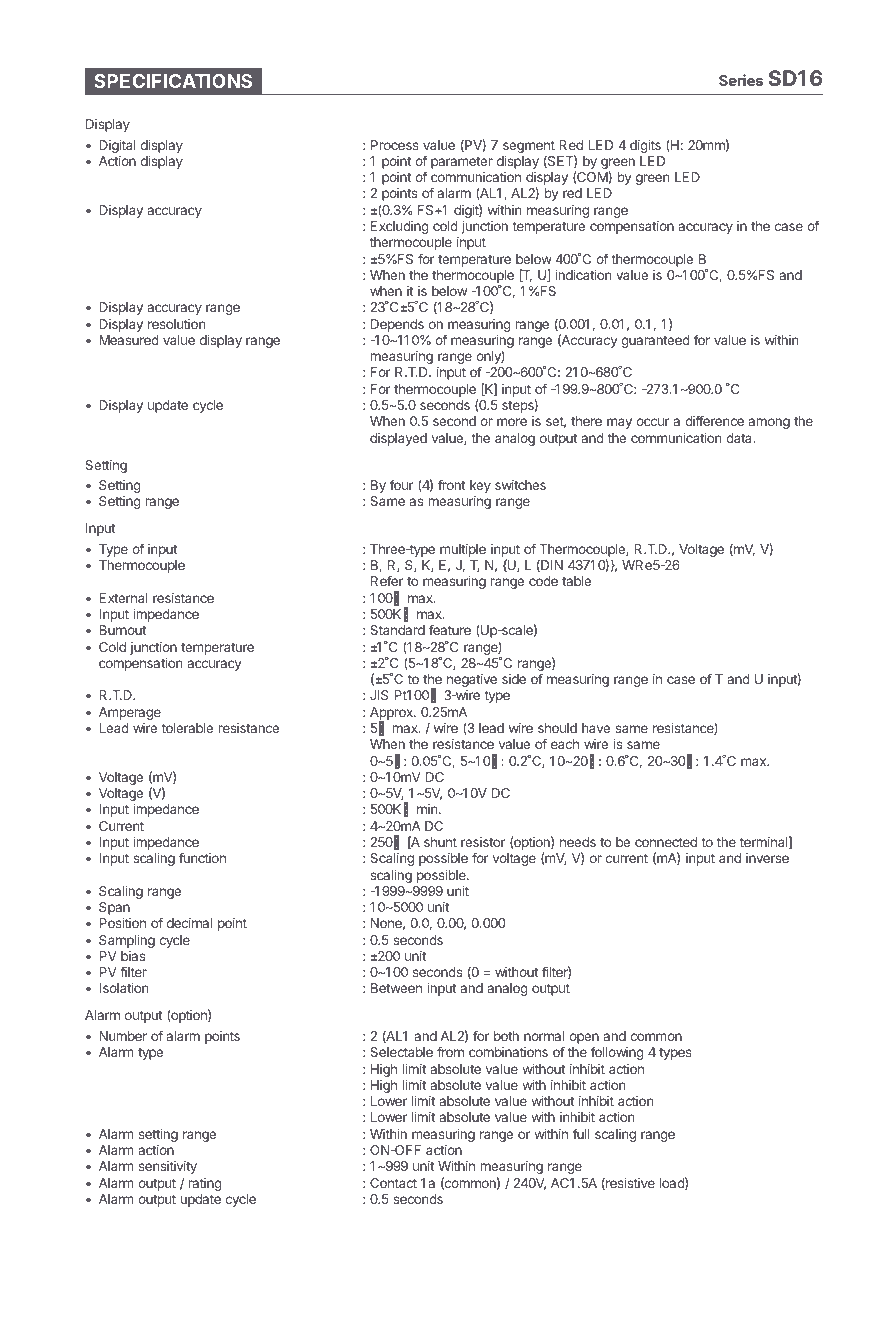 The height and width of the screenshot is (1322, 896). I want to click on have, so click(596, 728).
